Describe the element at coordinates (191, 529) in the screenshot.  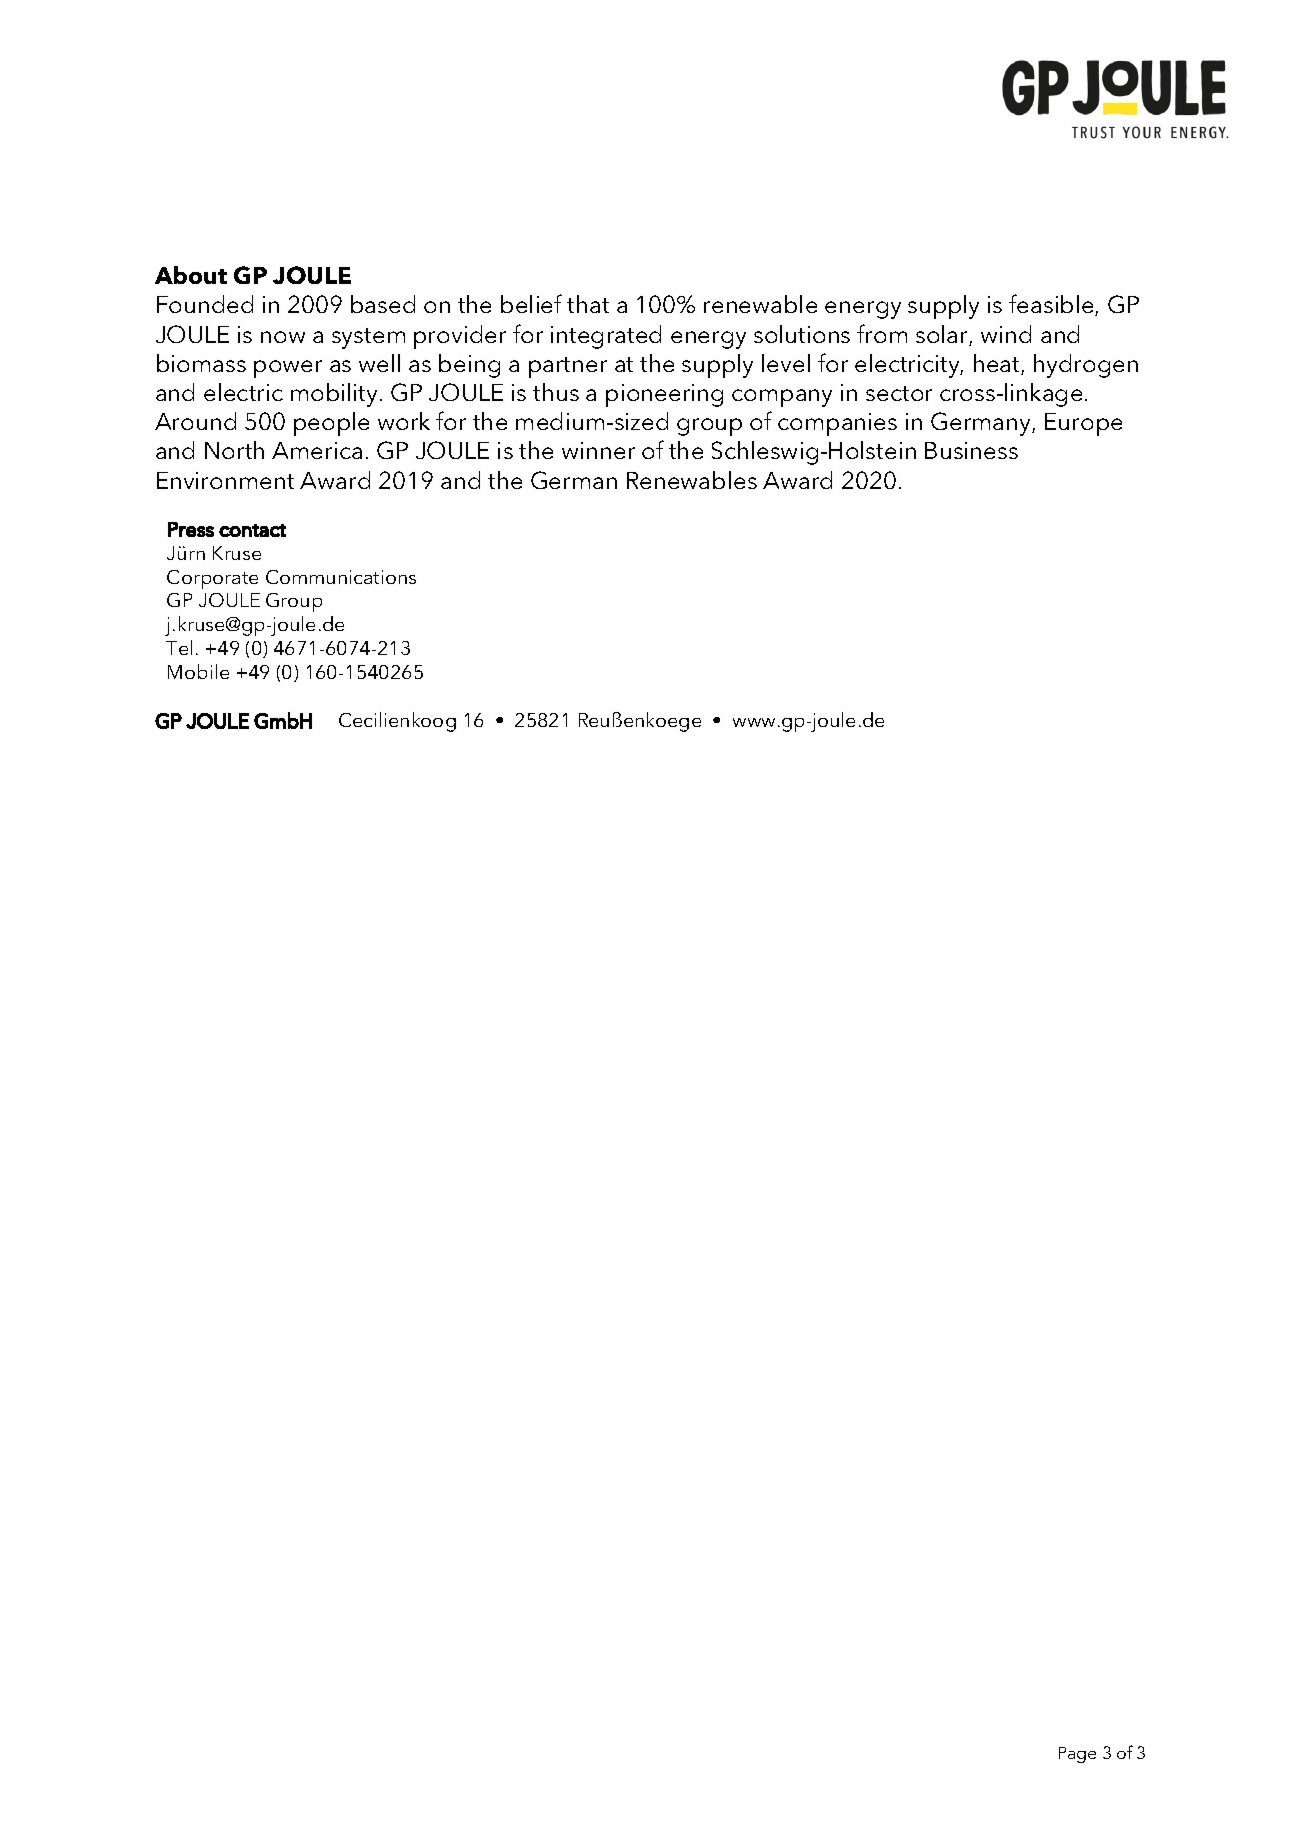
I see `Press` at that location.
